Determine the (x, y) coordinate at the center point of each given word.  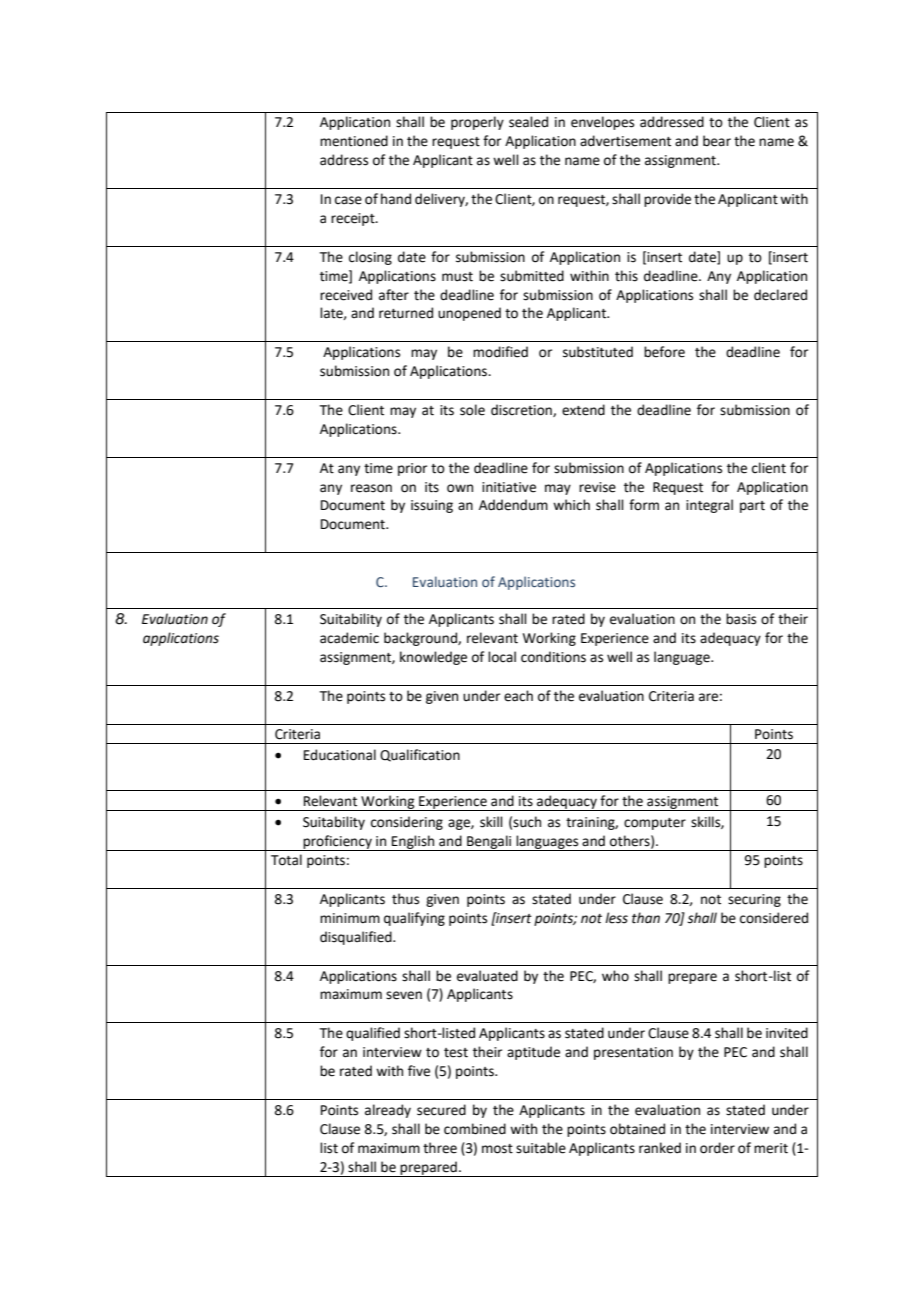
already (388, 1111)
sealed (528, 122)
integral (709, 506)
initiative (509, 487)
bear (717, 141)
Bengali (489, 843)
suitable (541, 1148)
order (717, 1148)
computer (655, 824)
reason (371, 488)
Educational (340, 755)
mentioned (354, 141)
